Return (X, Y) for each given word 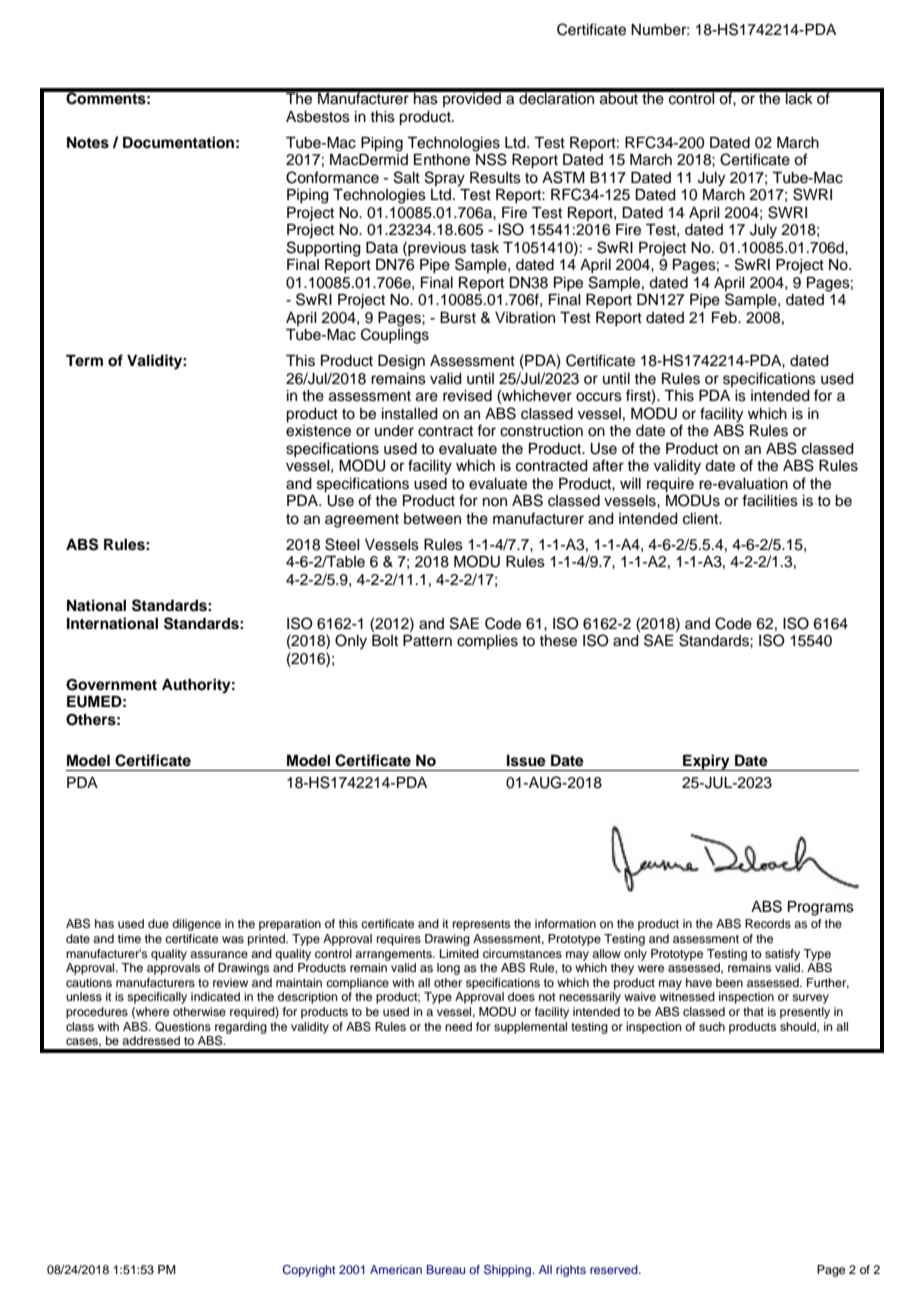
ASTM (563, 177)
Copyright (309, 1271)
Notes (88, 143)
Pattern (427, 641)
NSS (490, 158)
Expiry (706, 762)
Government (111, 685)
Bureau (446, 1269)
